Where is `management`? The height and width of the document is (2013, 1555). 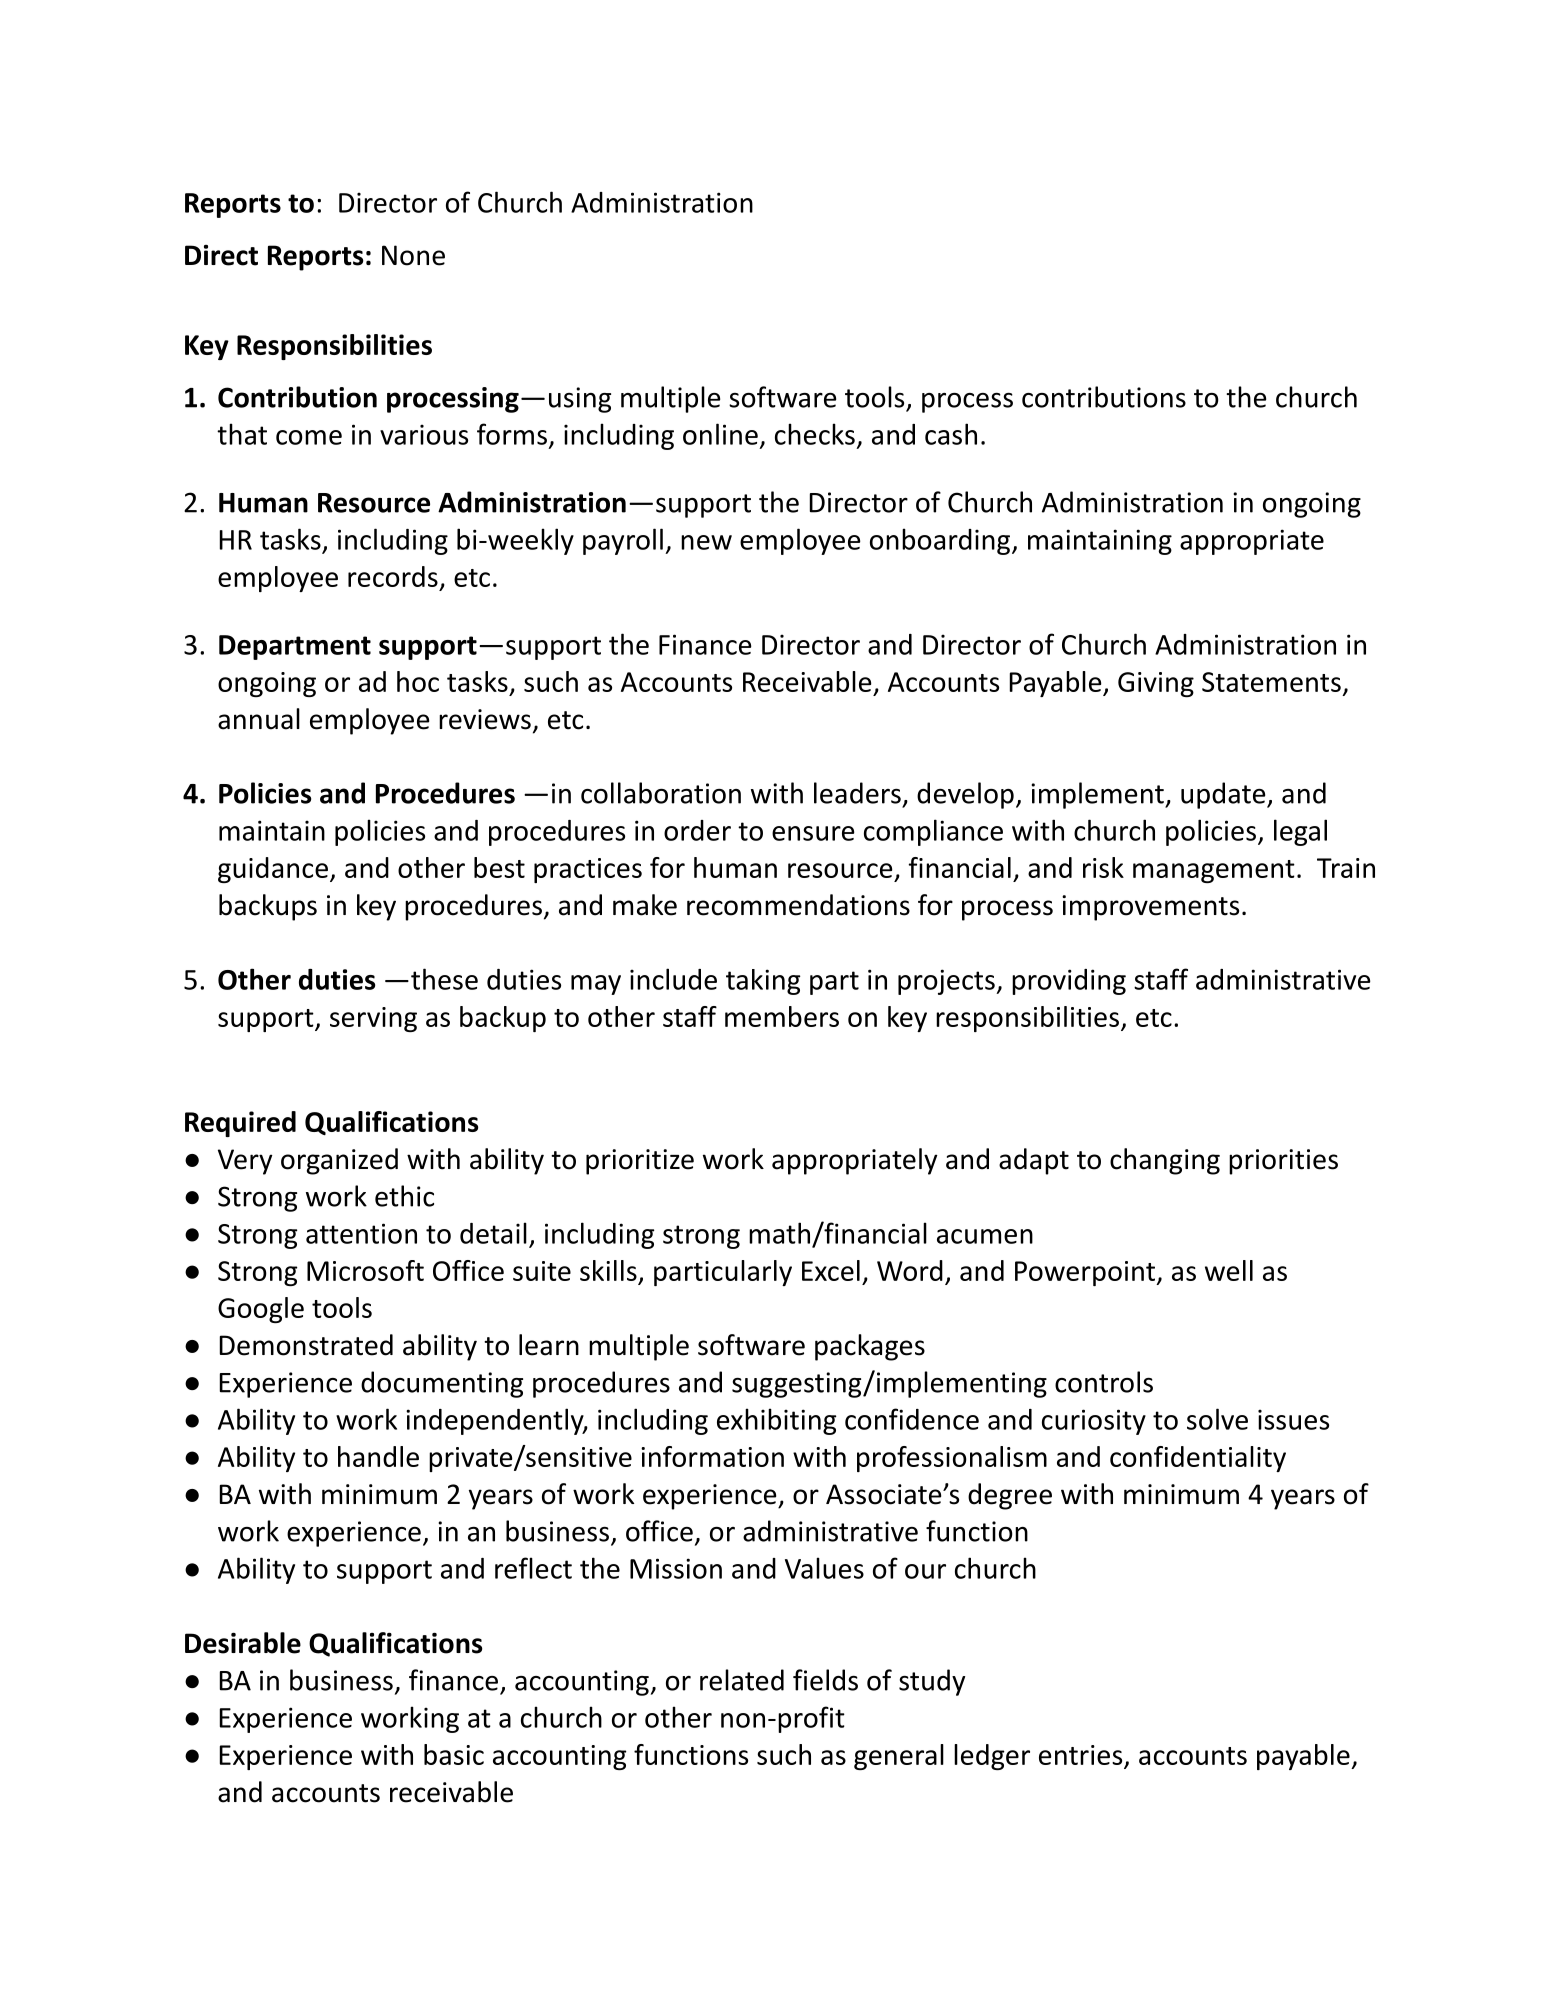 management is located at coordinates (1214, 871).
